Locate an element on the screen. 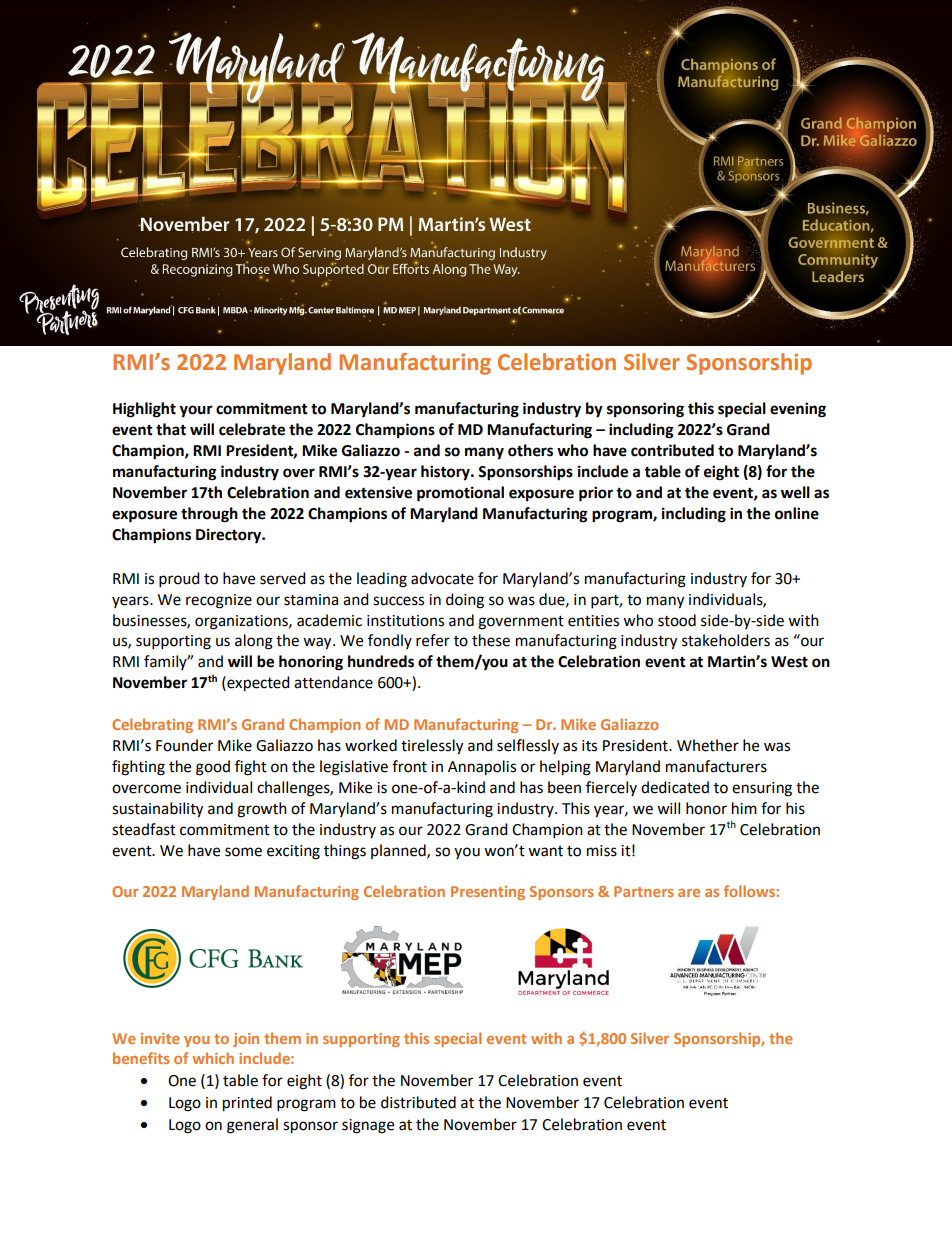 The width and height of the screenshot is (952, 1233). Presenting is located at coordinates (488, 893).
